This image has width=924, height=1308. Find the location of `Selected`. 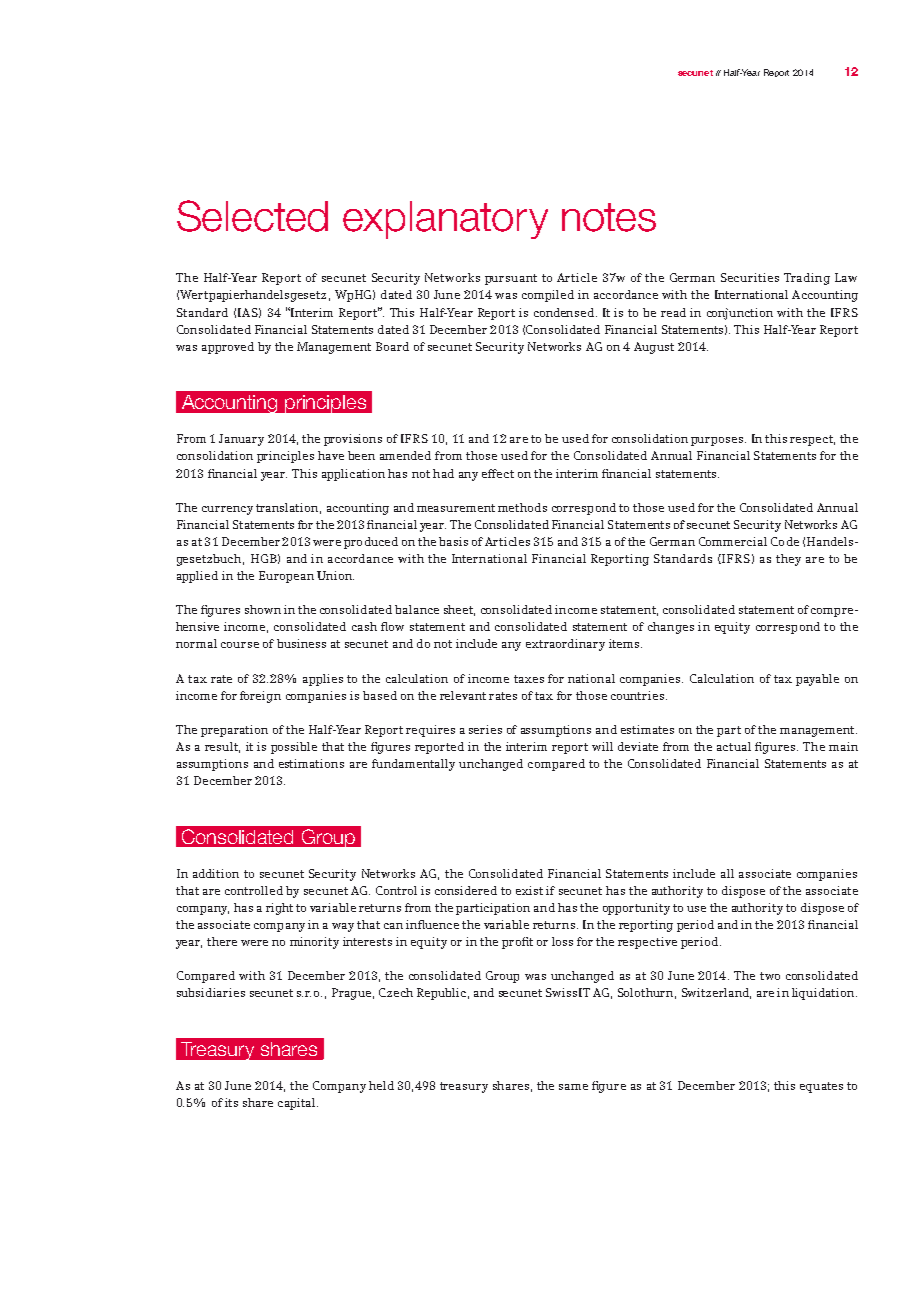

Selected is located at coordinates (252, 216).
